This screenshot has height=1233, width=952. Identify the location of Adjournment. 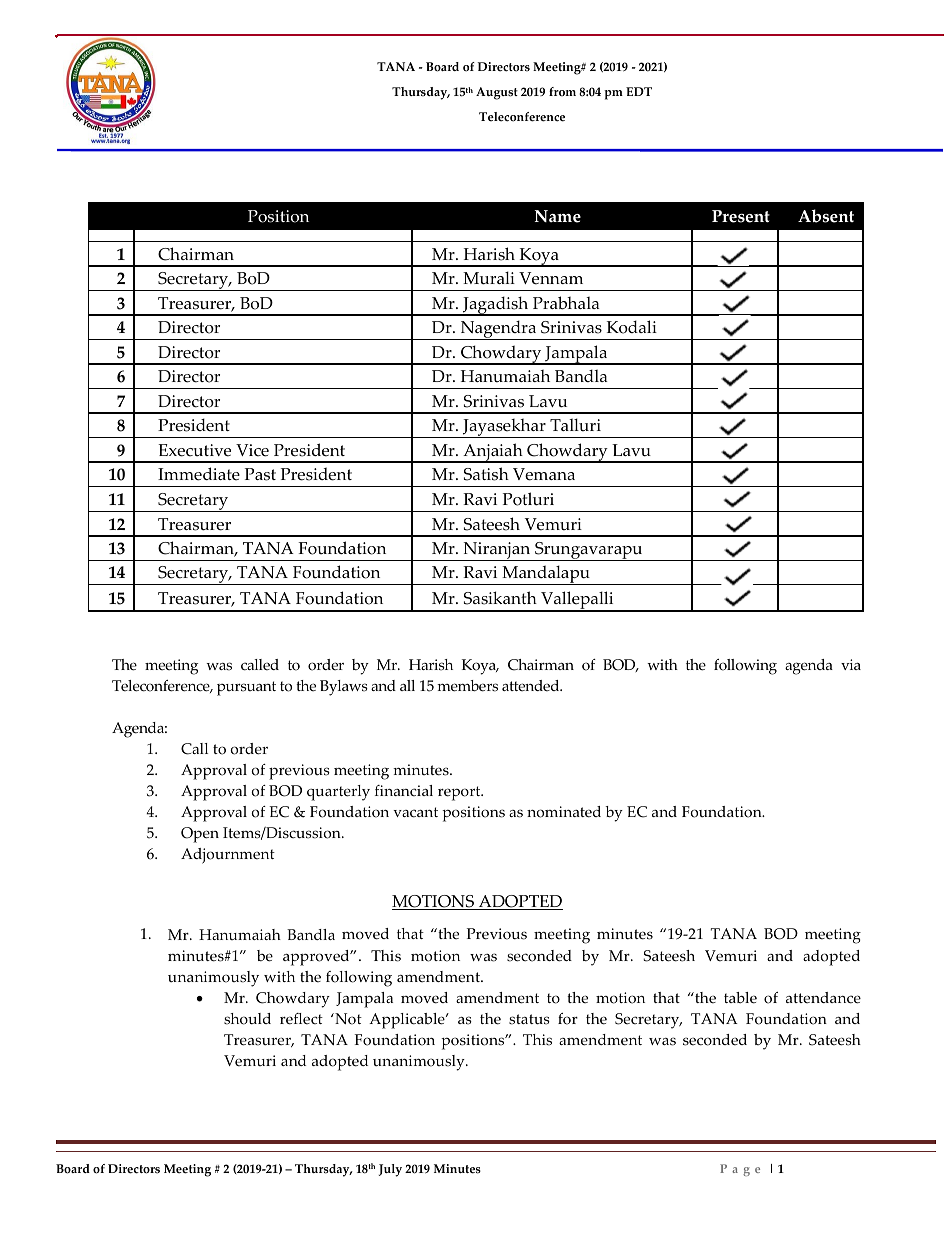
(228, 856).
